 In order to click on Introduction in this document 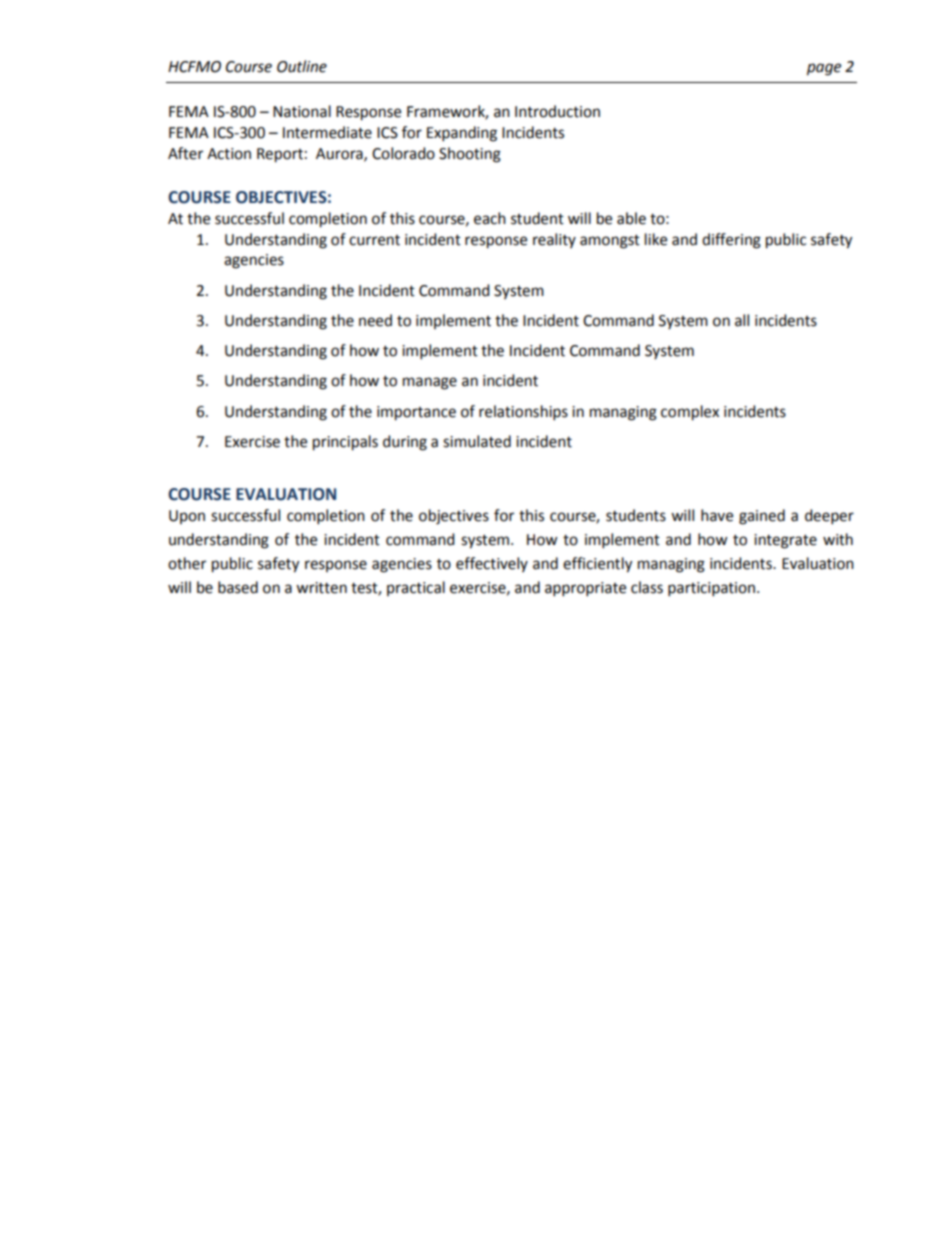, I will do `click(557, 111)`.
